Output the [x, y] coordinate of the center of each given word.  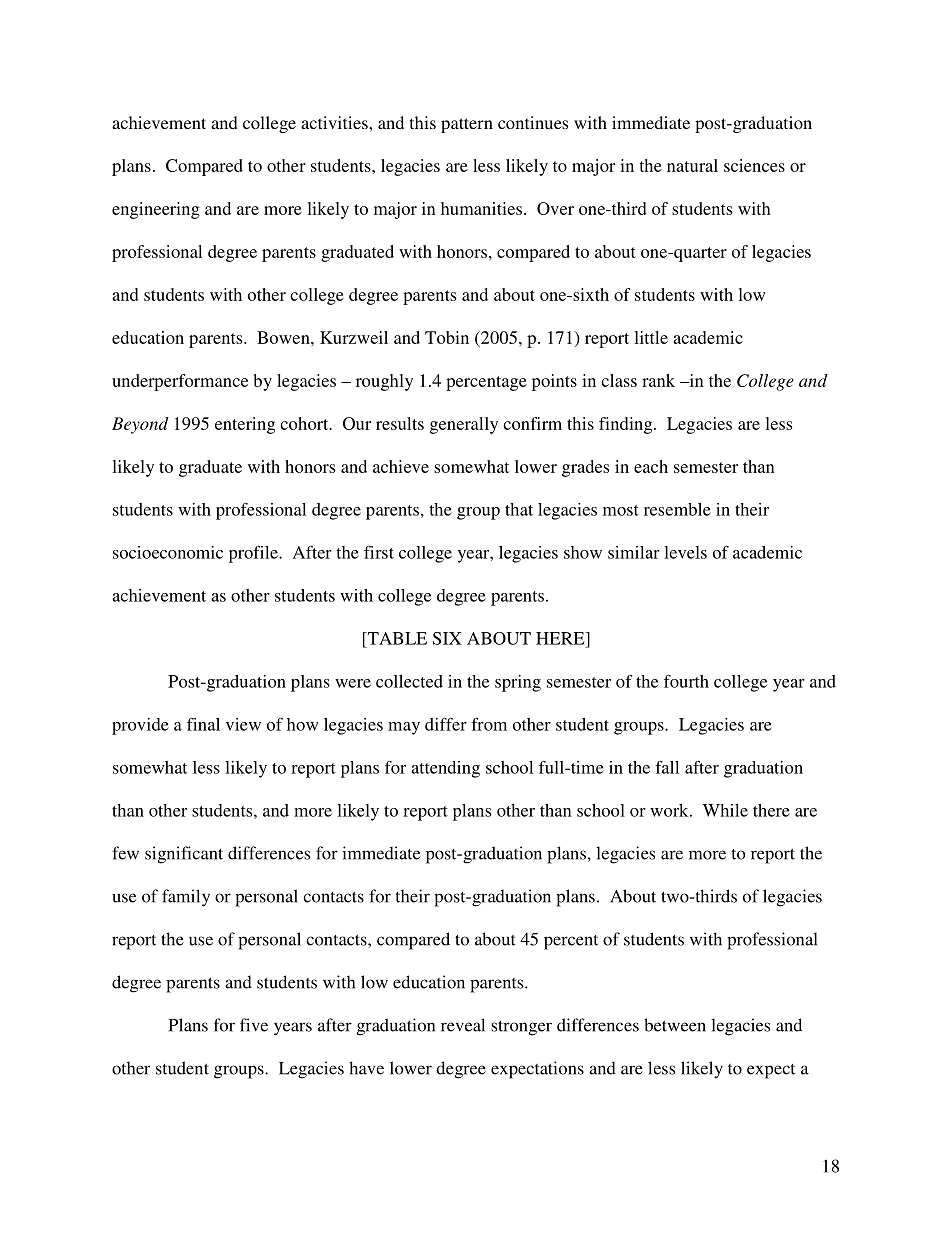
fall [667, 767]
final [203, 724]
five [254, 1025]
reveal [463, 1025]
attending [445, 769]
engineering [156, 210]
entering [245, 425]
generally [464, 425]
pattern [467, 125]
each [651, 466]
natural [692, 165]
